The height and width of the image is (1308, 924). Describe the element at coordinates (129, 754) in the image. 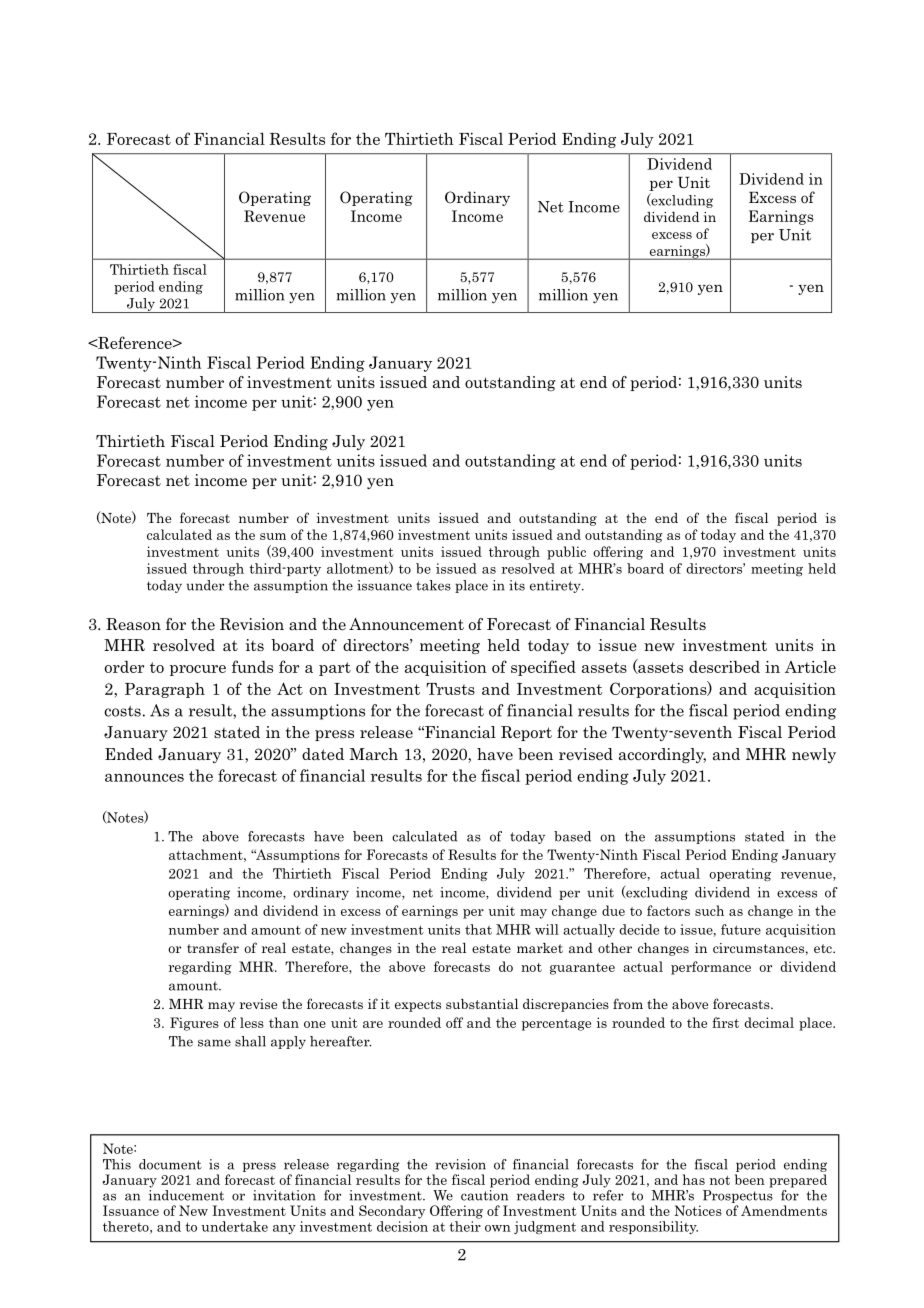

I see `Ended` at that location.
